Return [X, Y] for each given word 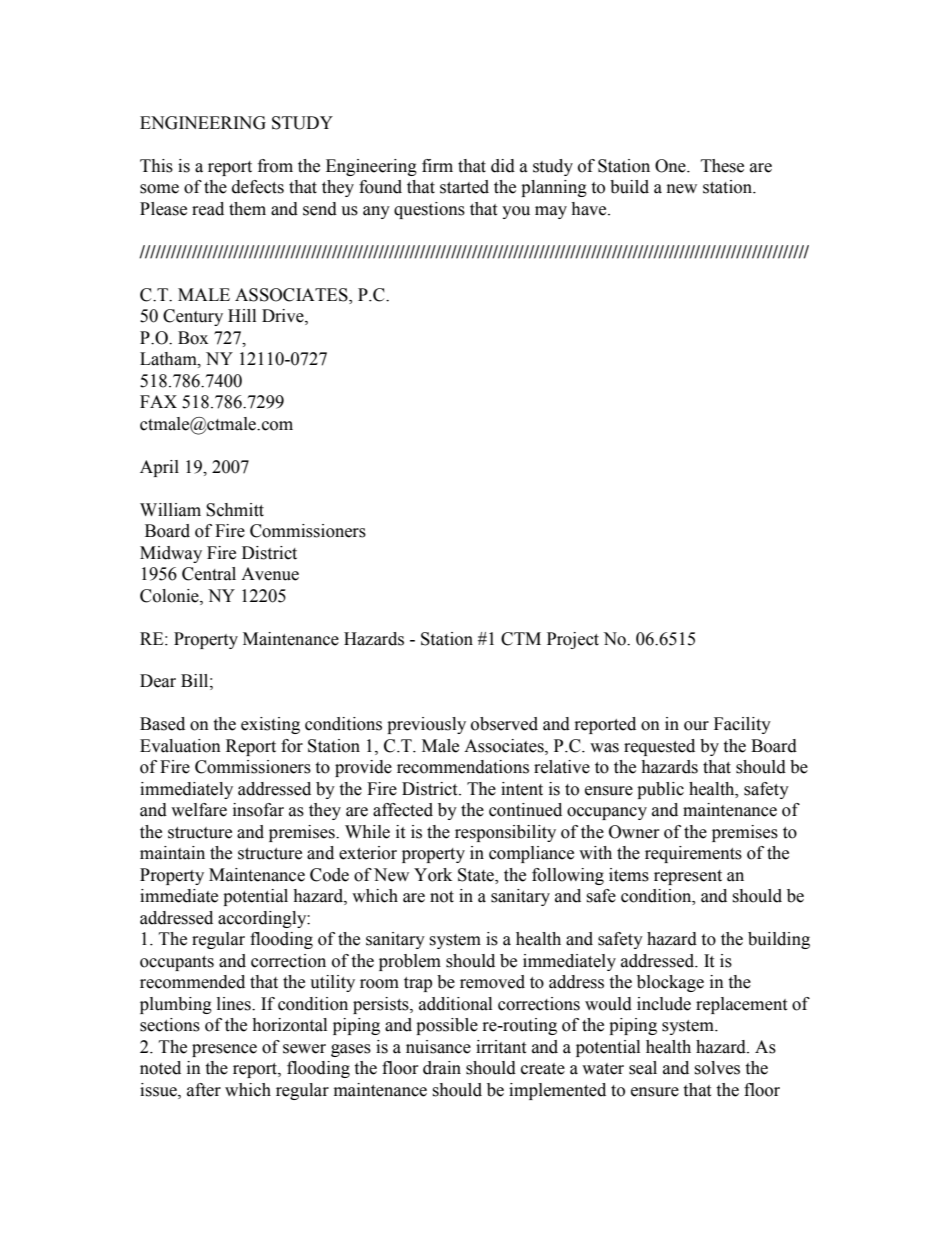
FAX [158, 401]
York [433, 875]
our [696, 726]
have [590, 209]
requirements [693, 854]
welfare [199, 810]
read [208, 209]
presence [224, 1050]
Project [573, 640]
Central [209, 574]
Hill [242, 315]
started [464, 187]
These [722, 166]
